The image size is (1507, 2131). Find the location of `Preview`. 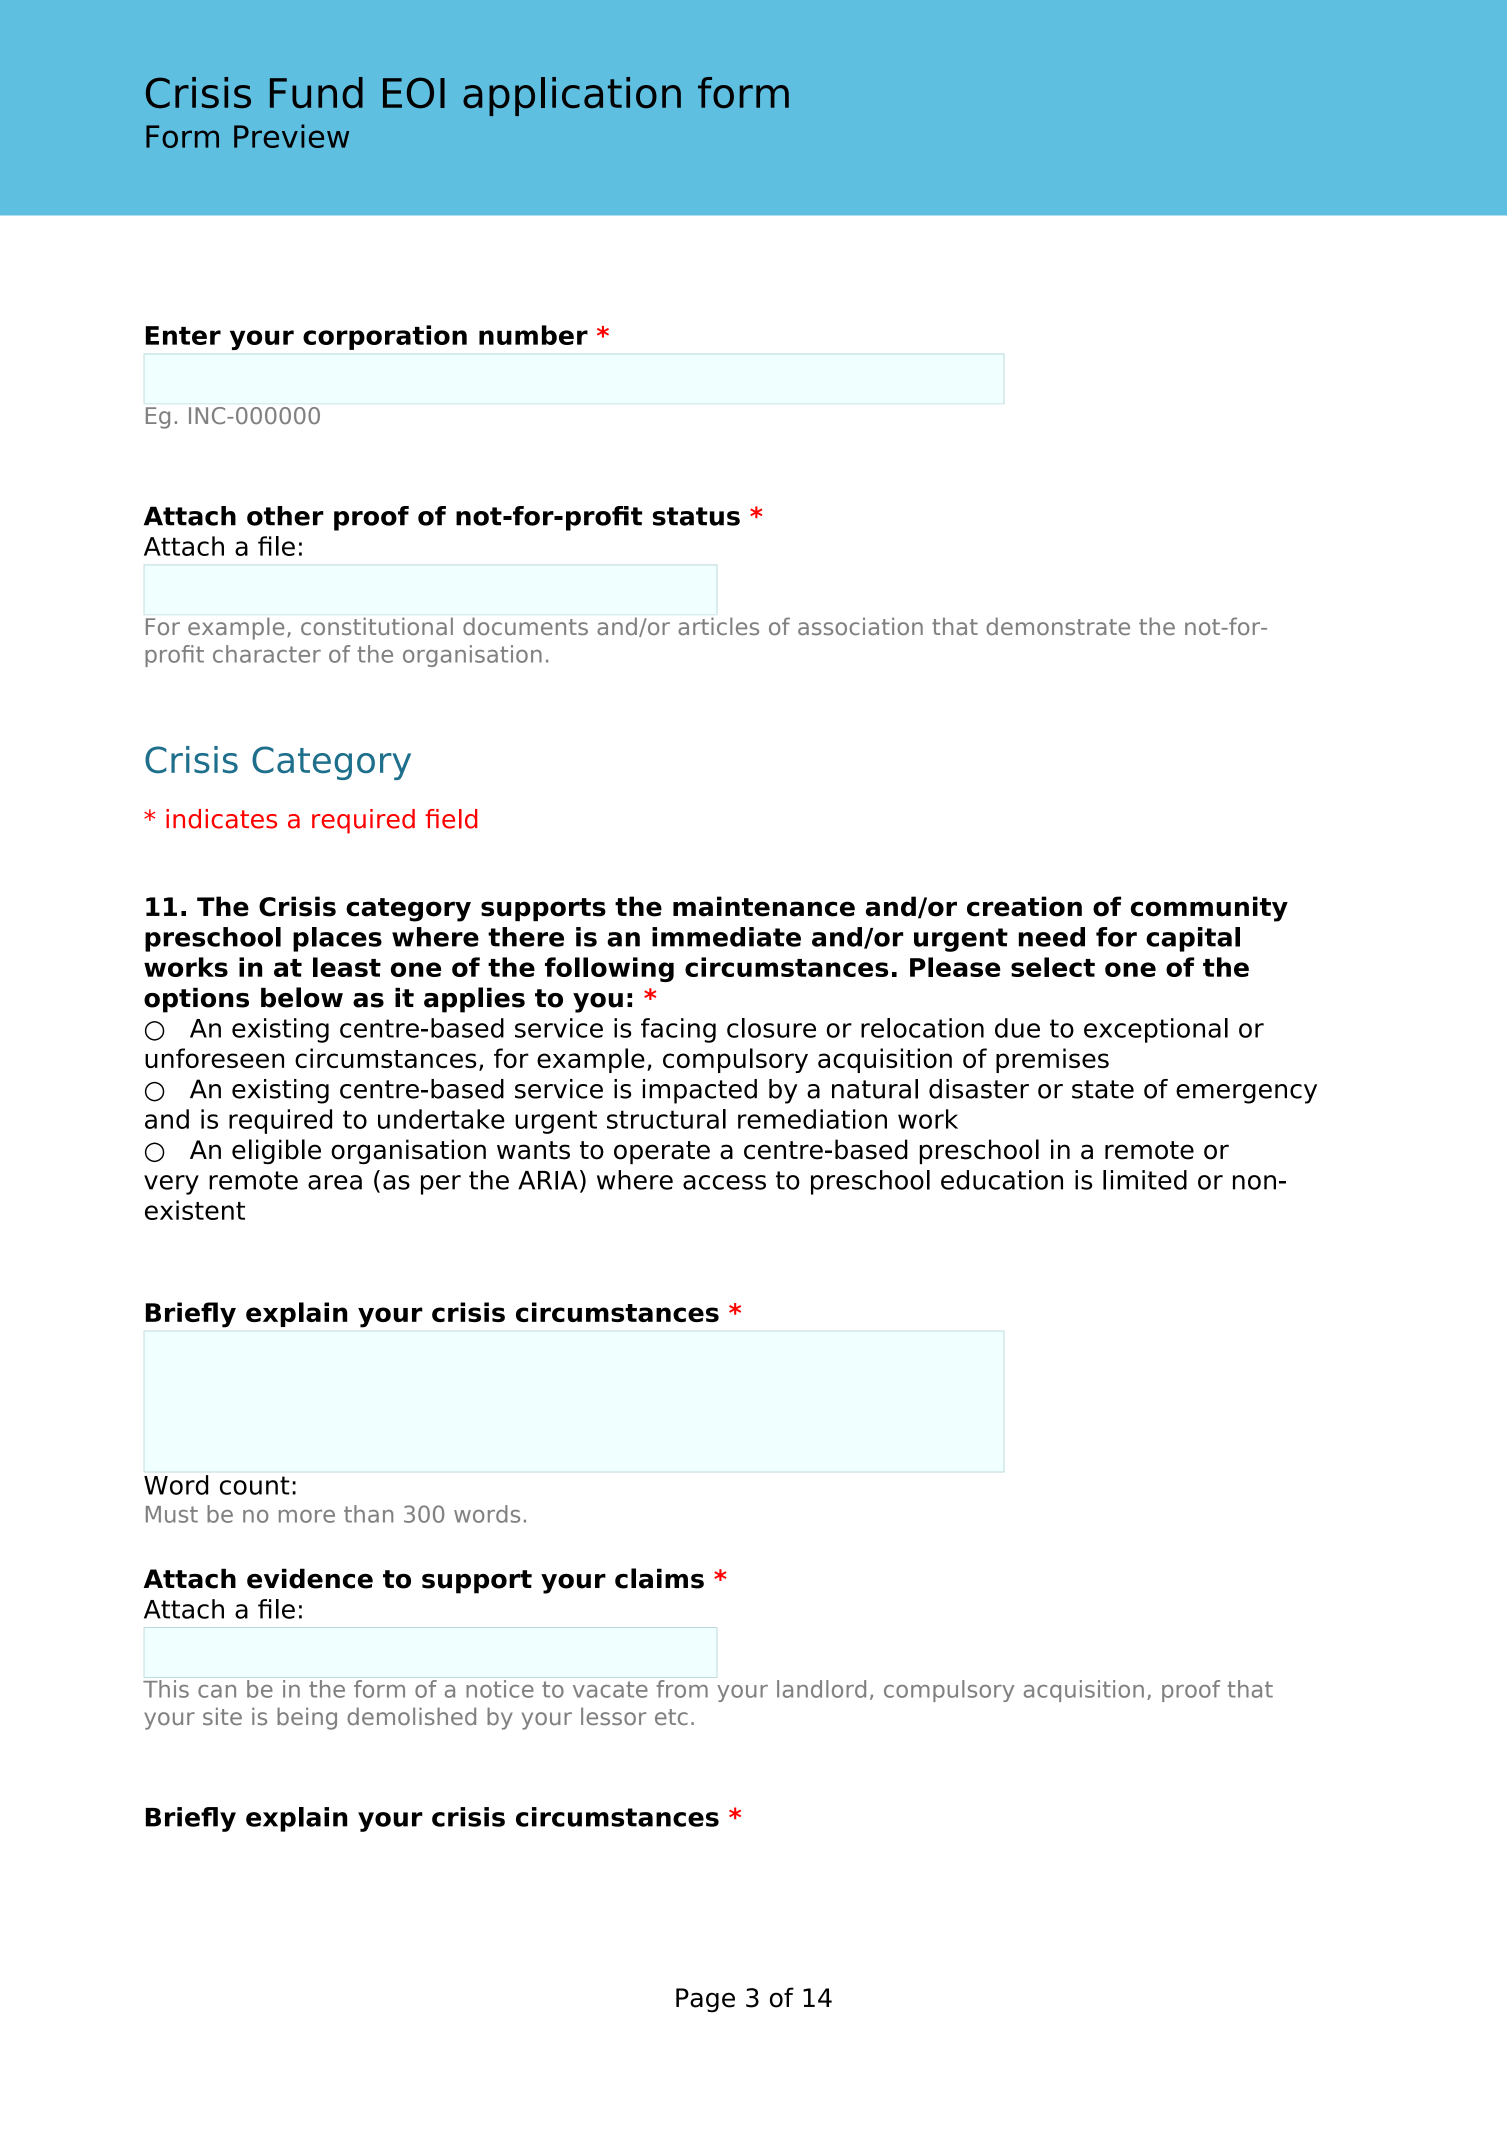

Preview is located at coordinates (291, 136).
